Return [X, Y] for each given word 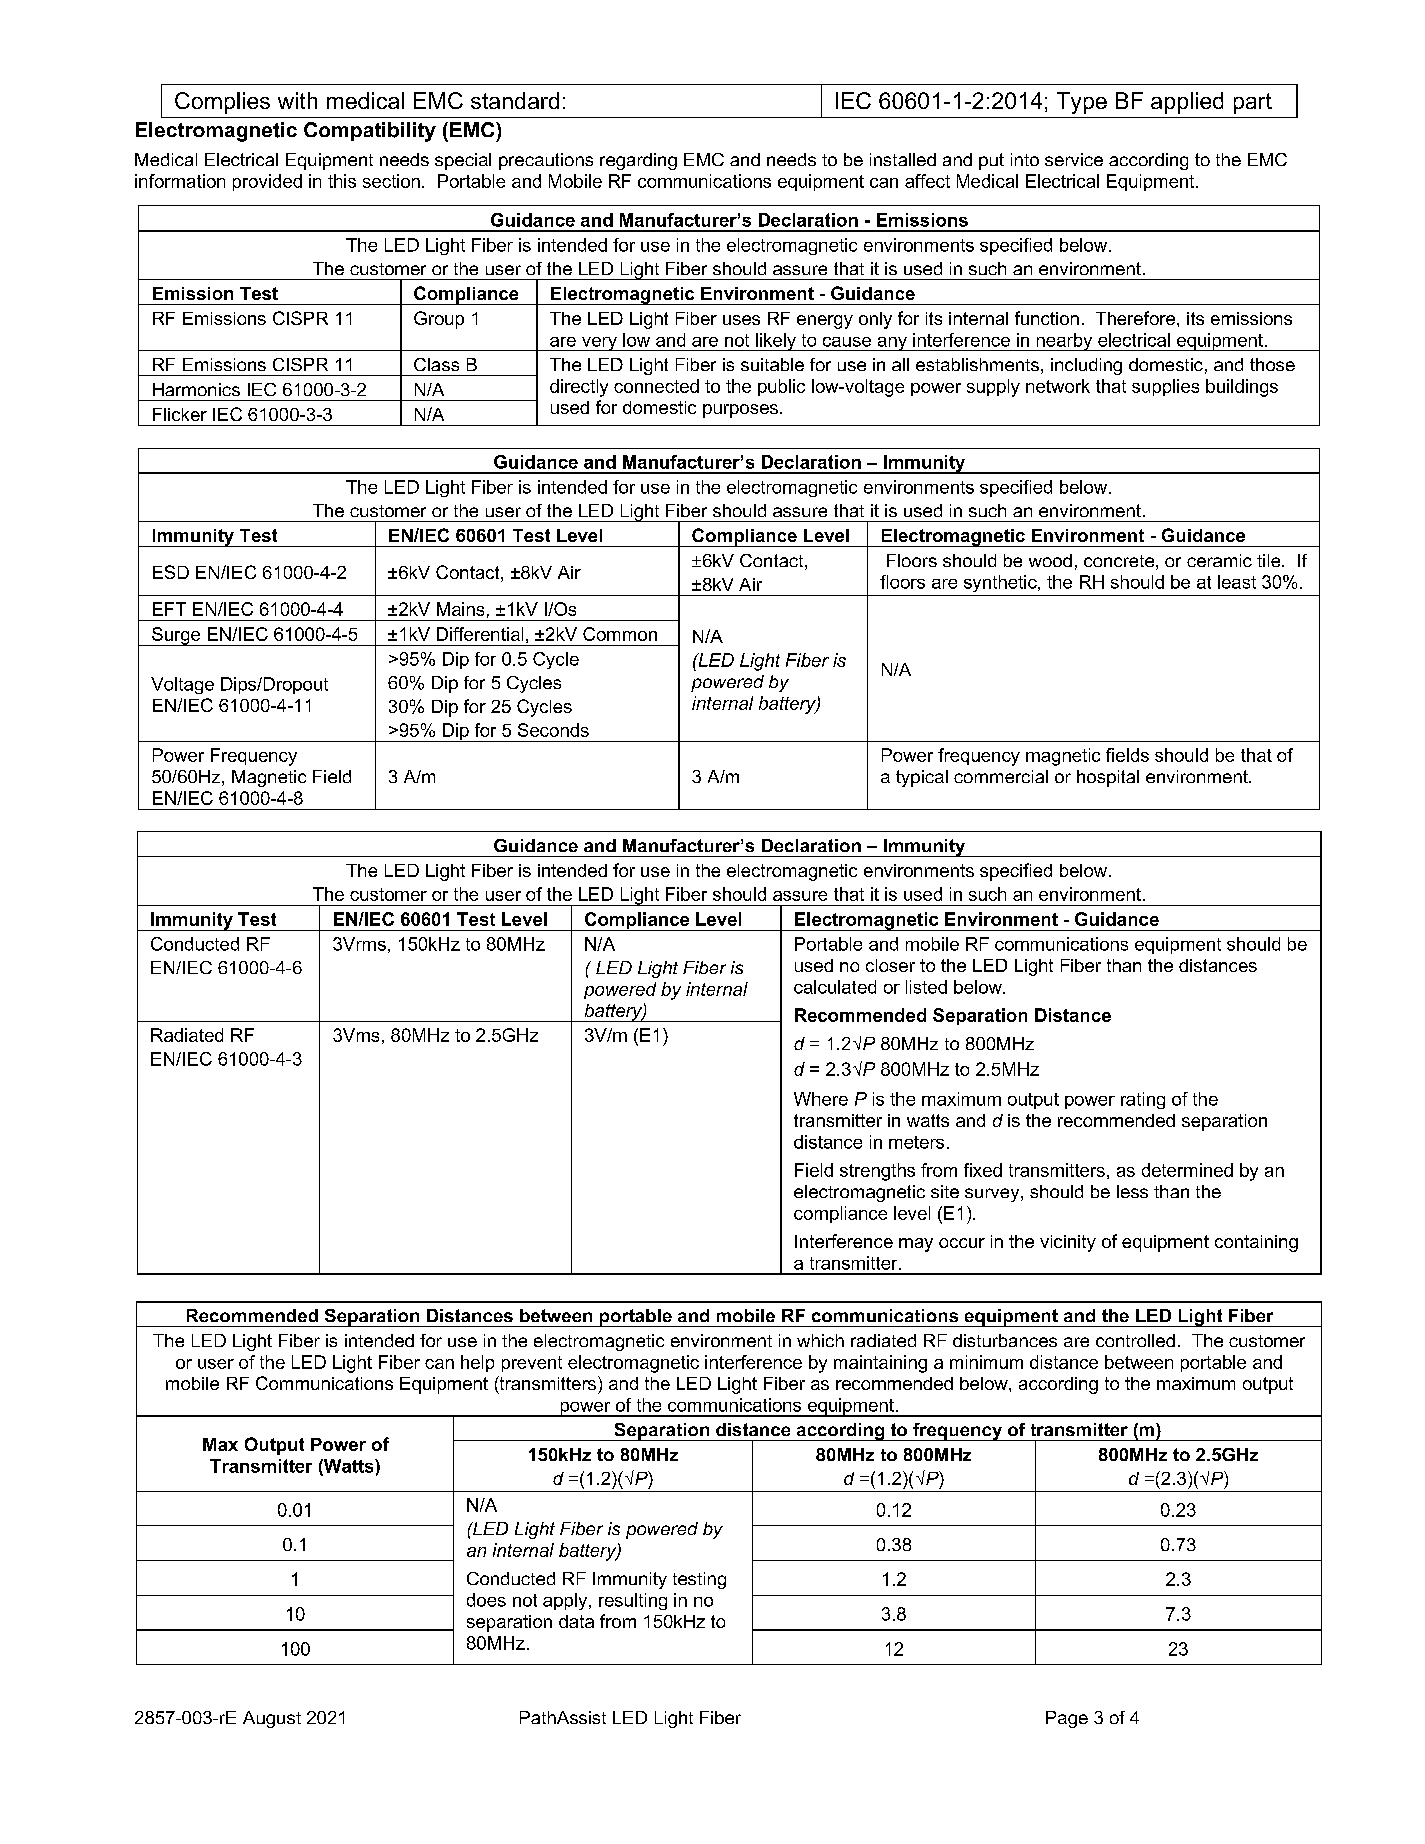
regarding [638, 161]
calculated [835, 987]
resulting [633, 1601]
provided [267, 182]
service [1074, 159]
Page [1067, 1719]
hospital [1108, 778]
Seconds [553, 730]
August [272, 1719]
